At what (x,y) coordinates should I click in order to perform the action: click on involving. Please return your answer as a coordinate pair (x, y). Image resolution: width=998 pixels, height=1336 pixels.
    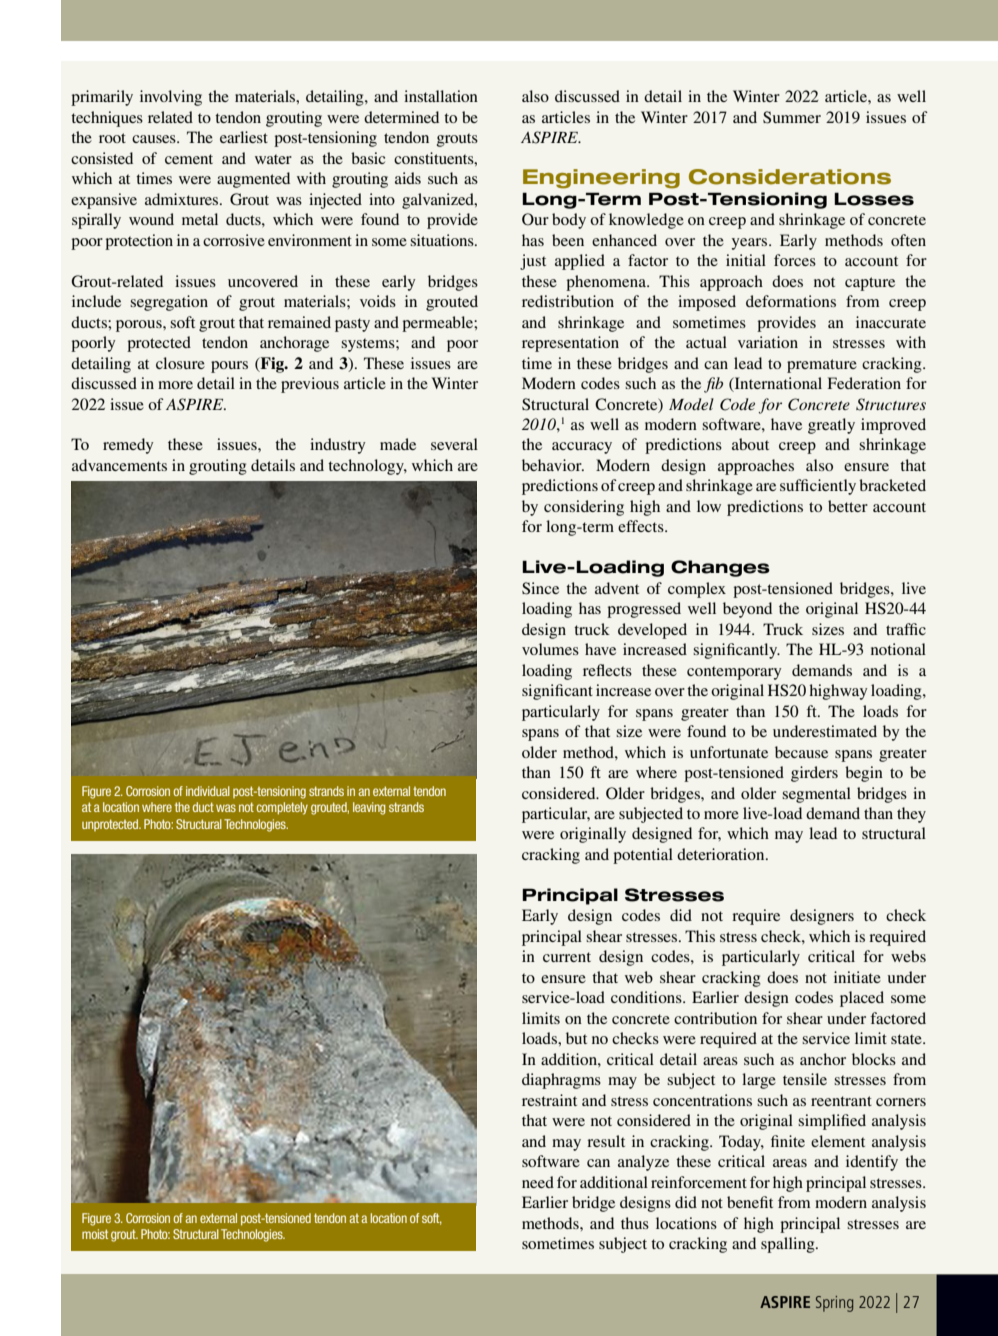
    Looking at the image, I should click on (171, 98).
